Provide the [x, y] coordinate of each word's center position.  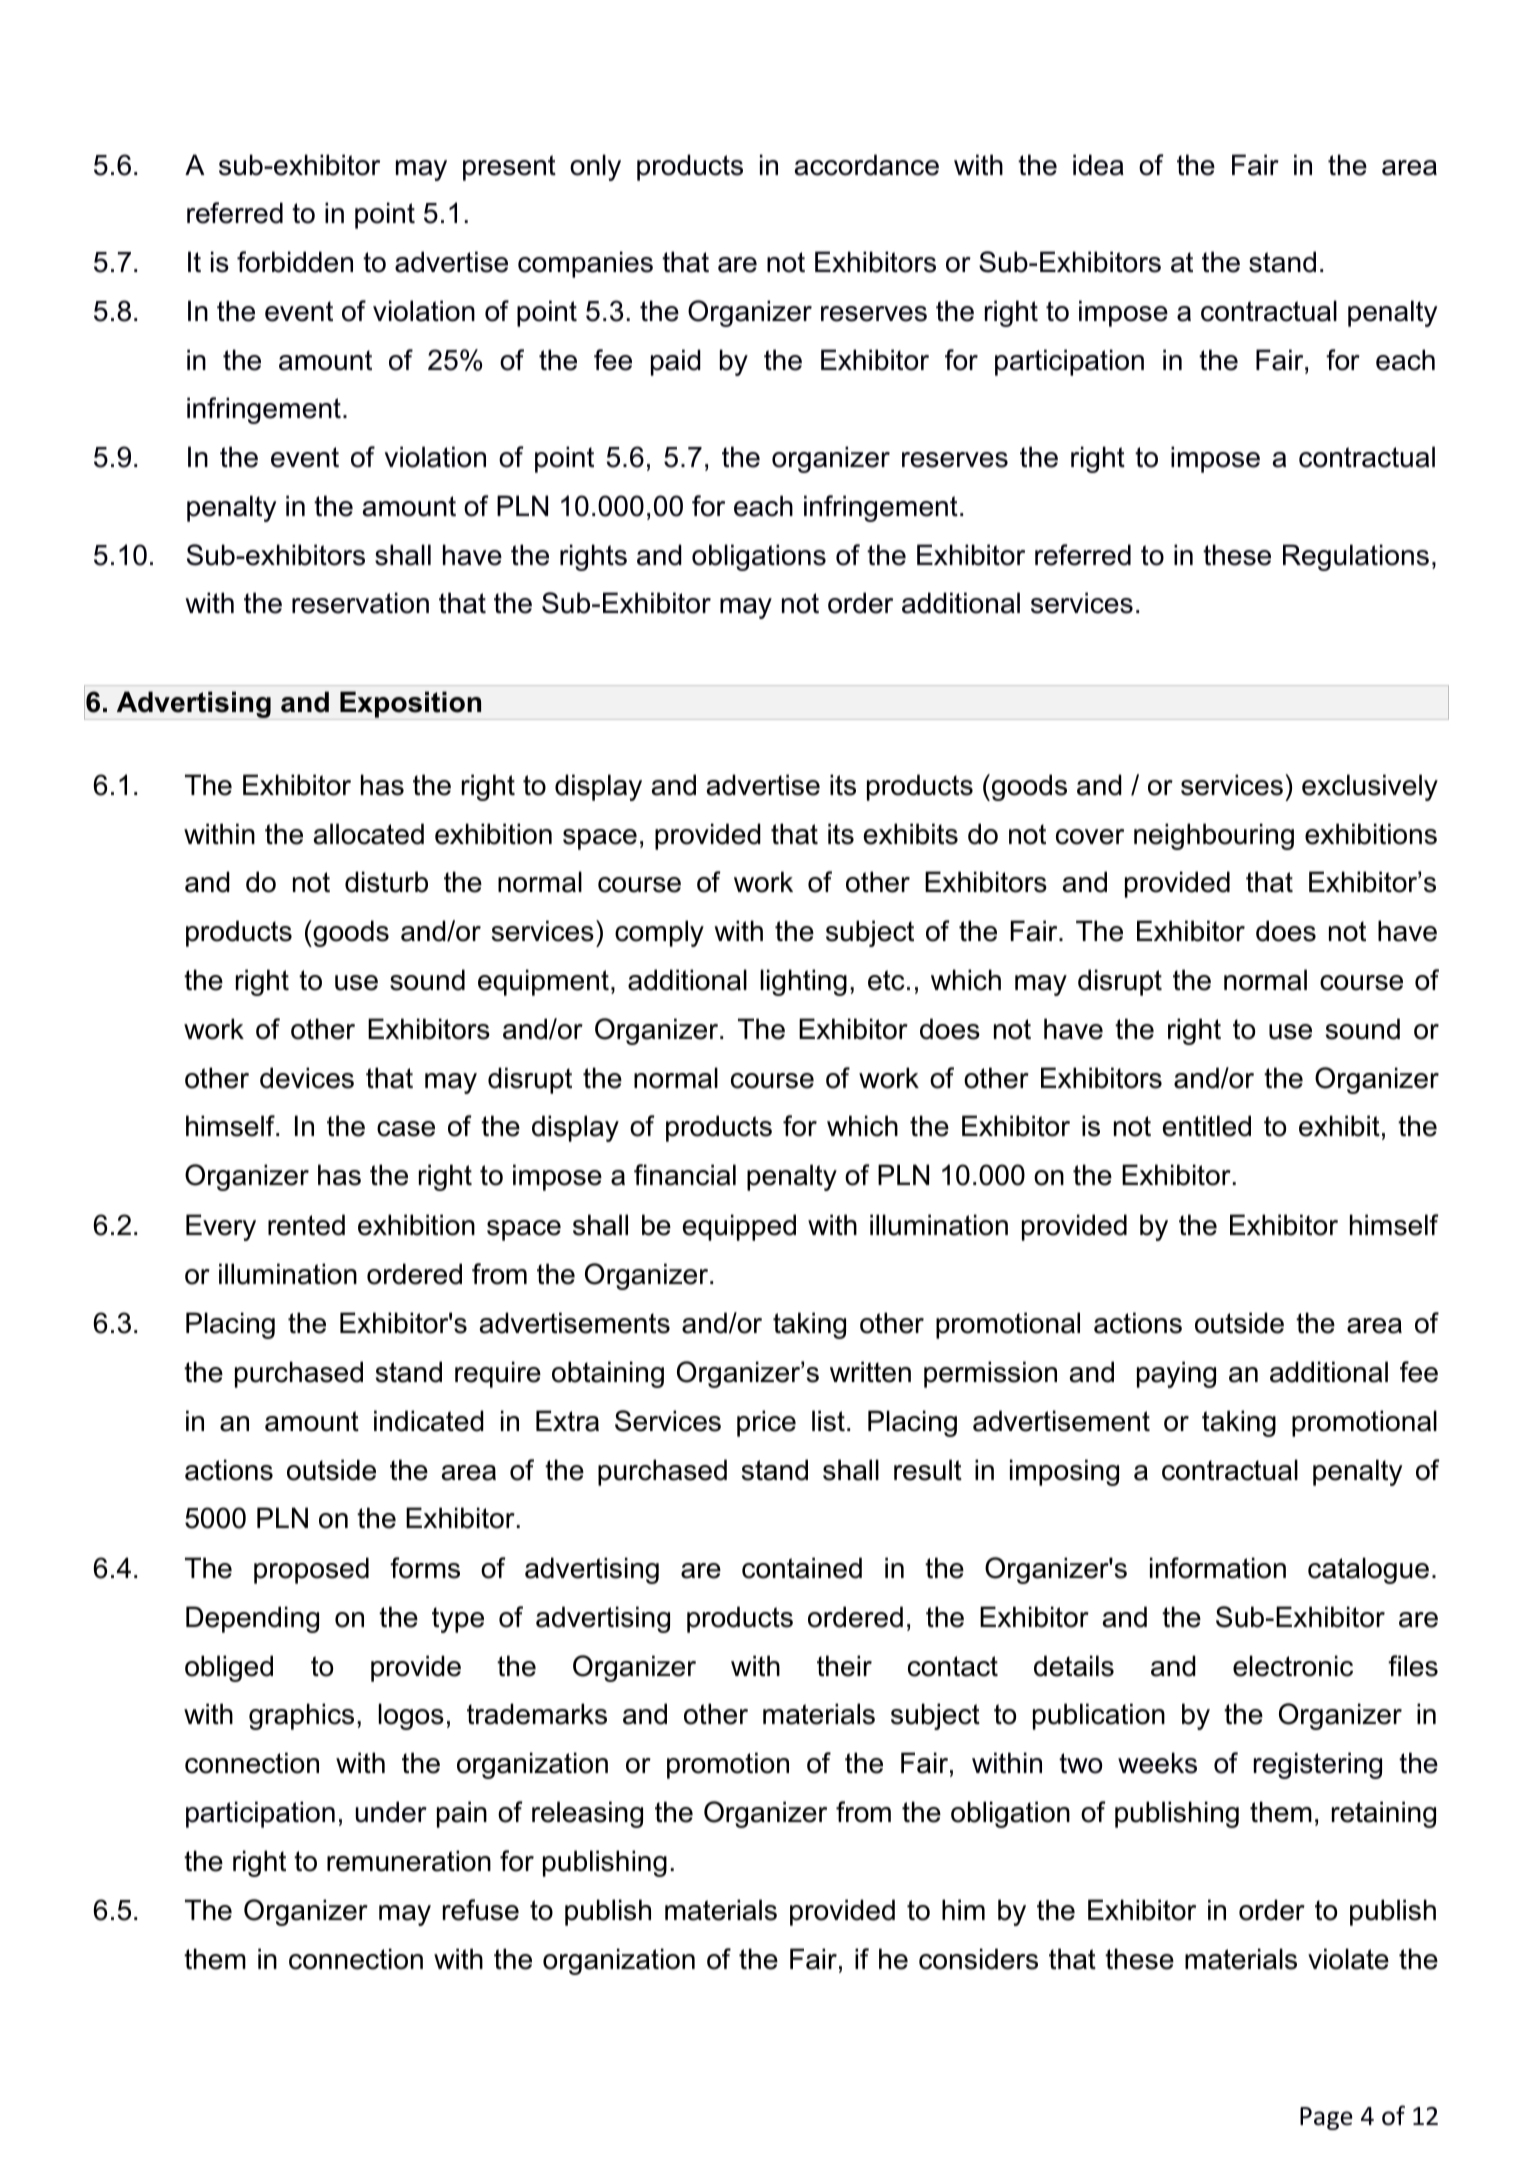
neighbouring [1214, 836]
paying [1176, 1374]
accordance [867, 165]
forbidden [295, 262]
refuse [481, 1910]
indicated [429, 1421]
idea [1098, 165]
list [828, 1421]
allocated [369, 834]
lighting [804, 982]
